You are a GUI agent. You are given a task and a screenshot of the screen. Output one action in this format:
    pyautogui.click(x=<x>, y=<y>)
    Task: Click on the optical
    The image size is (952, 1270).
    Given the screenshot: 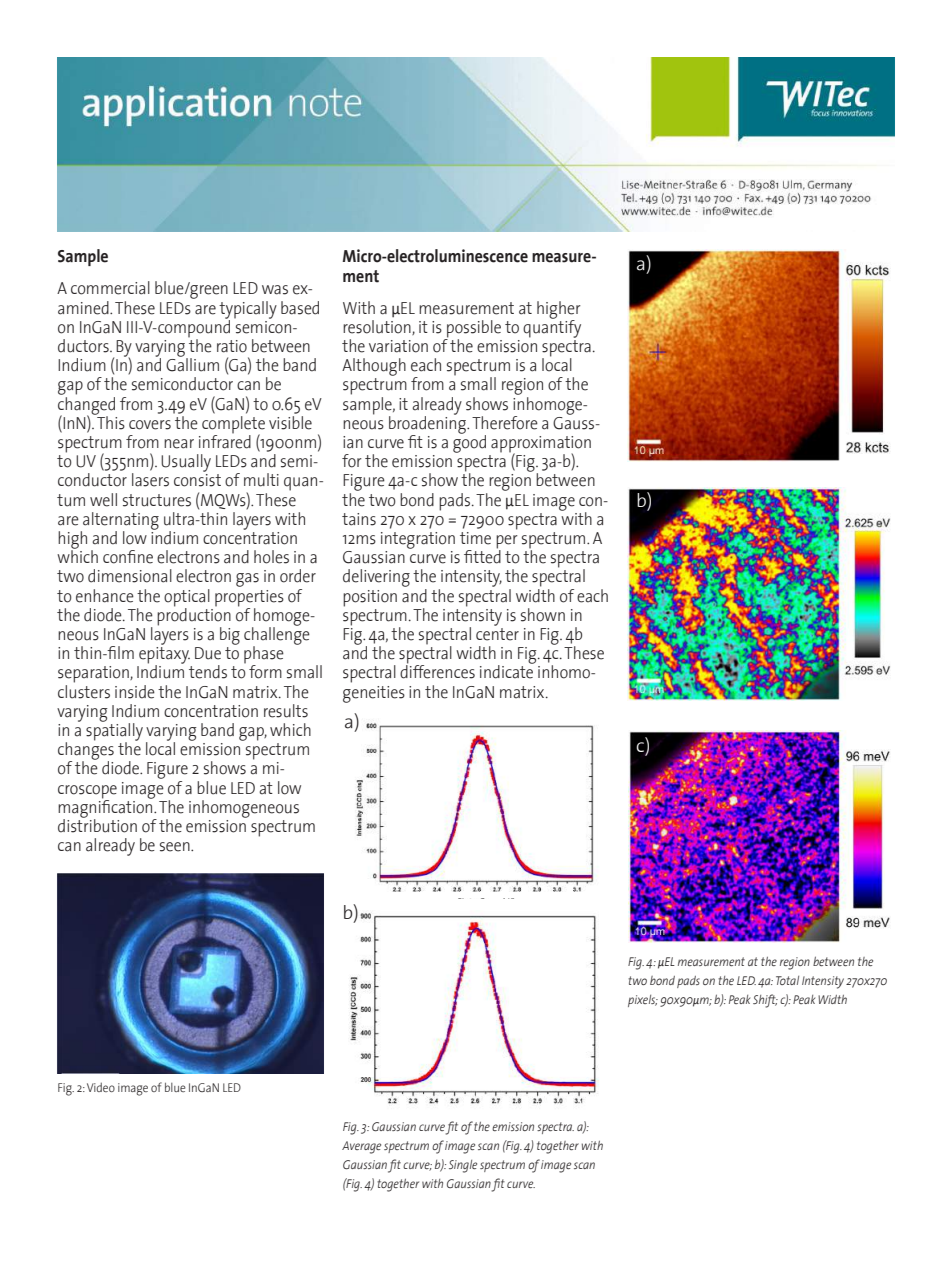 What is the action you would take?
    pyautogui.click(x=187, y=598)
